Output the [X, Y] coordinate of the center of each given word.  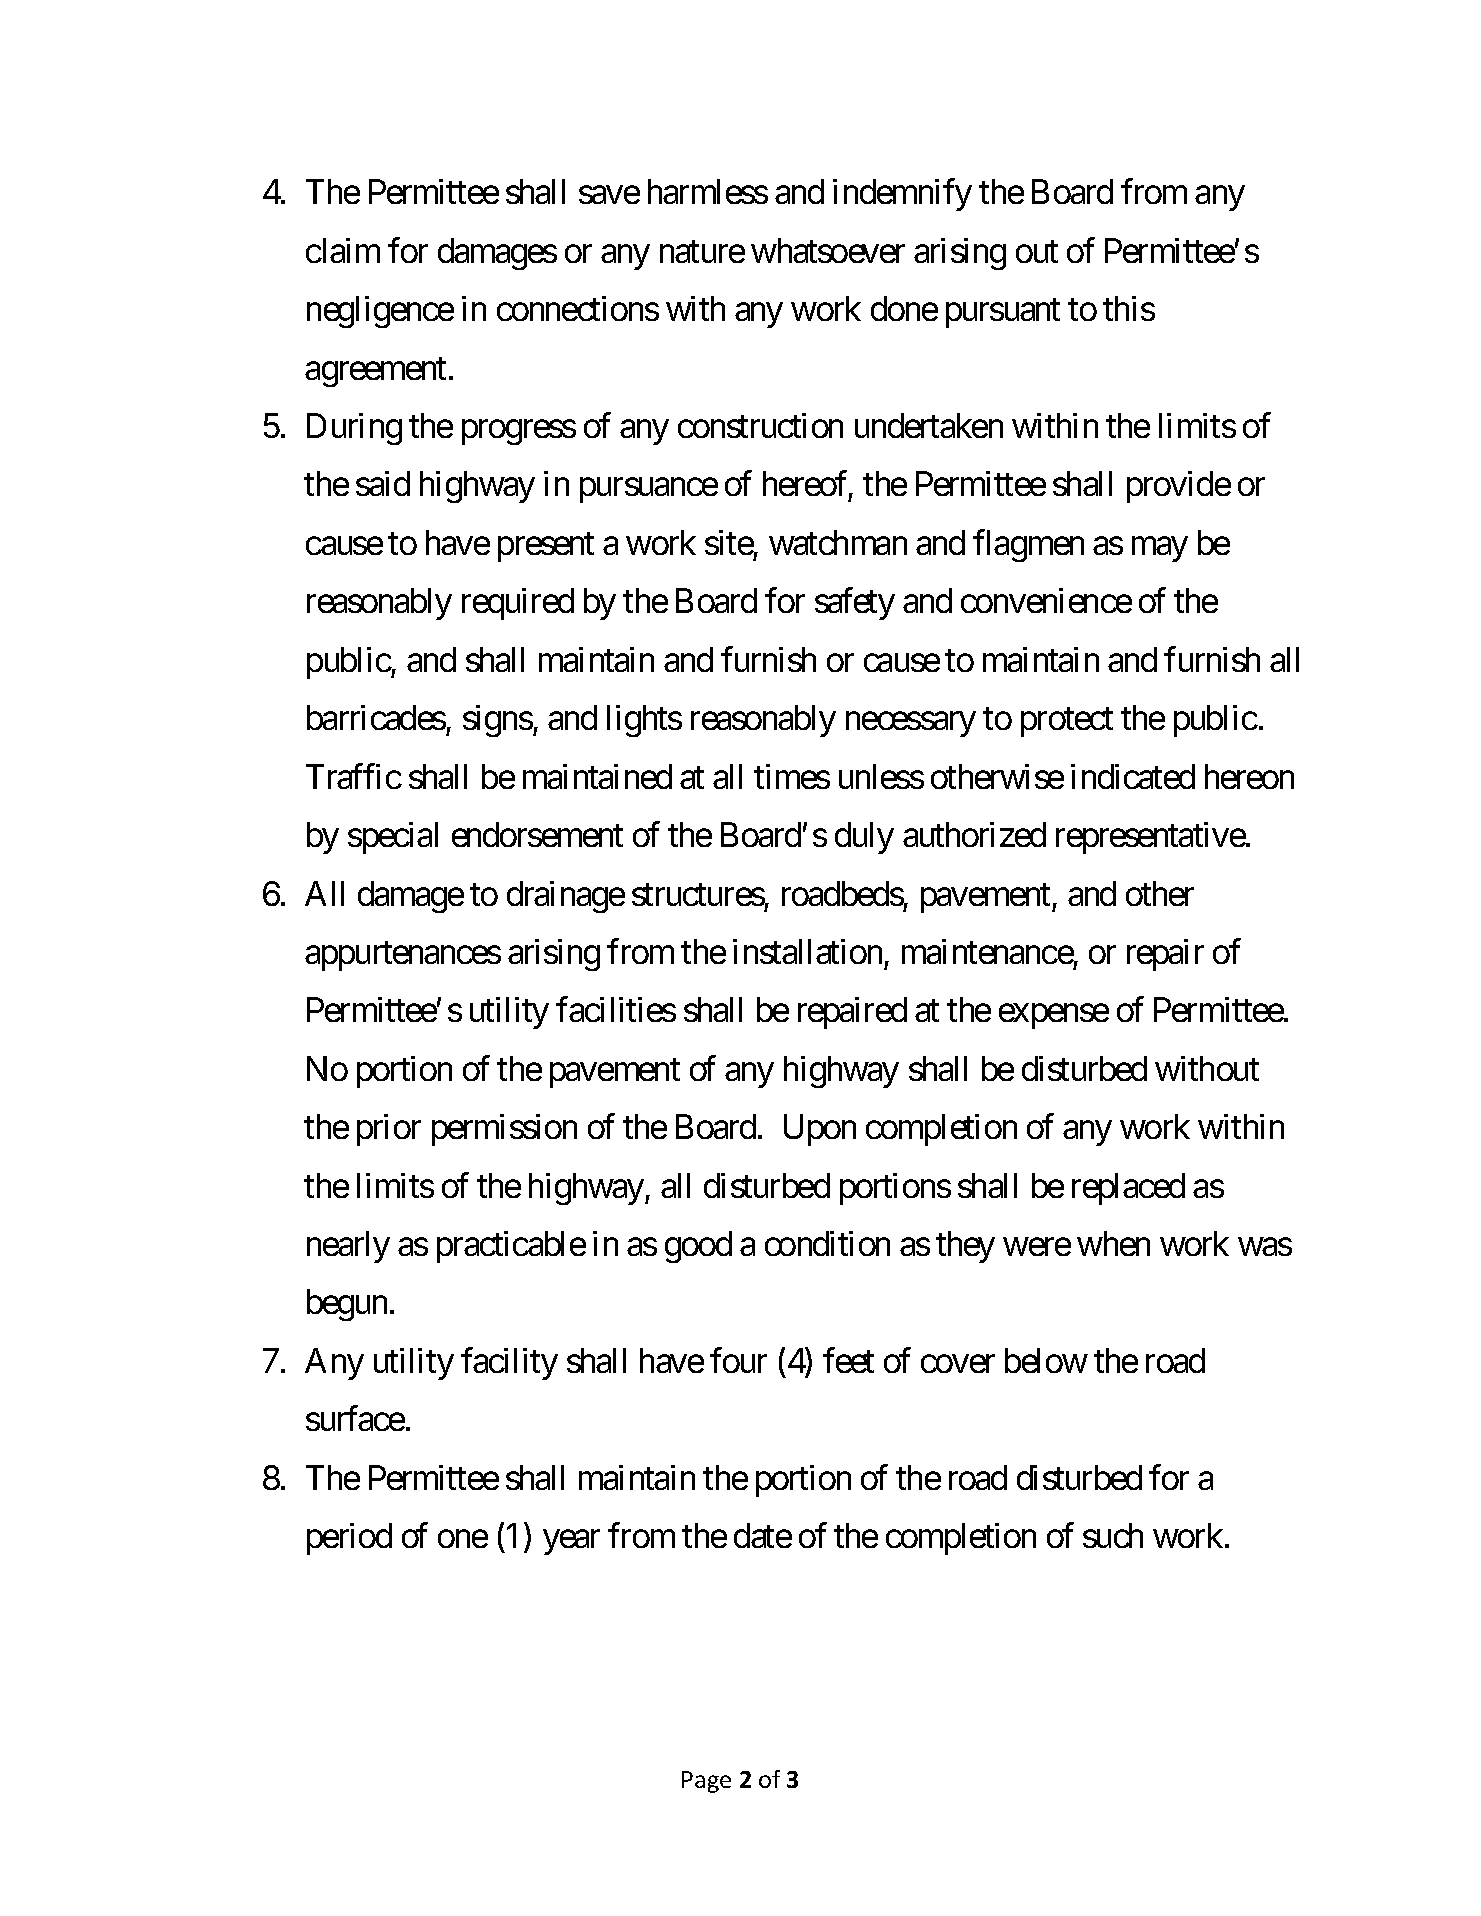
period [349, 1539]
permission [504, 1130]
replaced [1128, 1189]
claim [343, 250]
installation [807, 951]
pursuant [1003, 314]
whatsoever [828, 250]
